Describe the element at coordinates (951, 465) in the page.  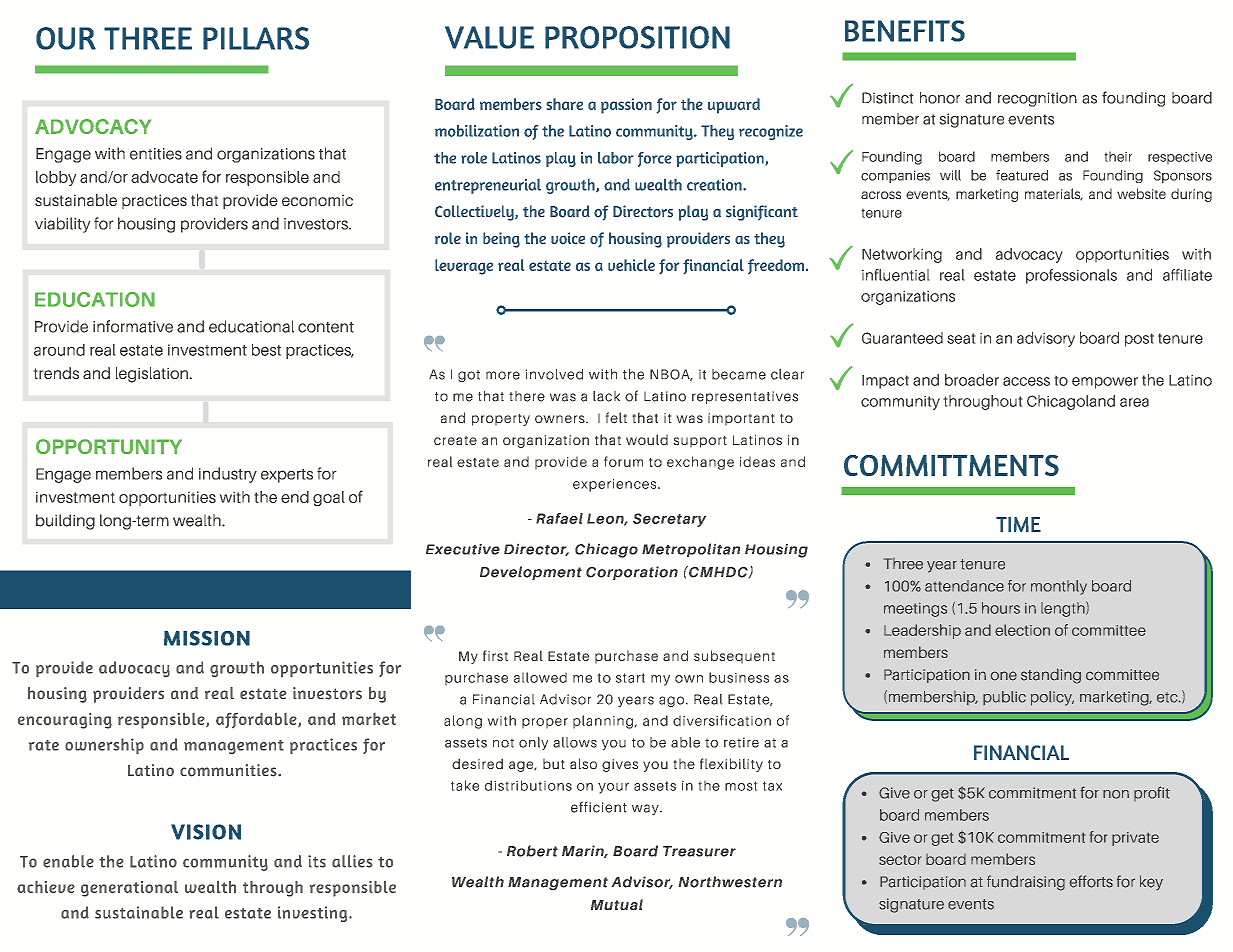
I see `COMMITTMENTS` at that location.
